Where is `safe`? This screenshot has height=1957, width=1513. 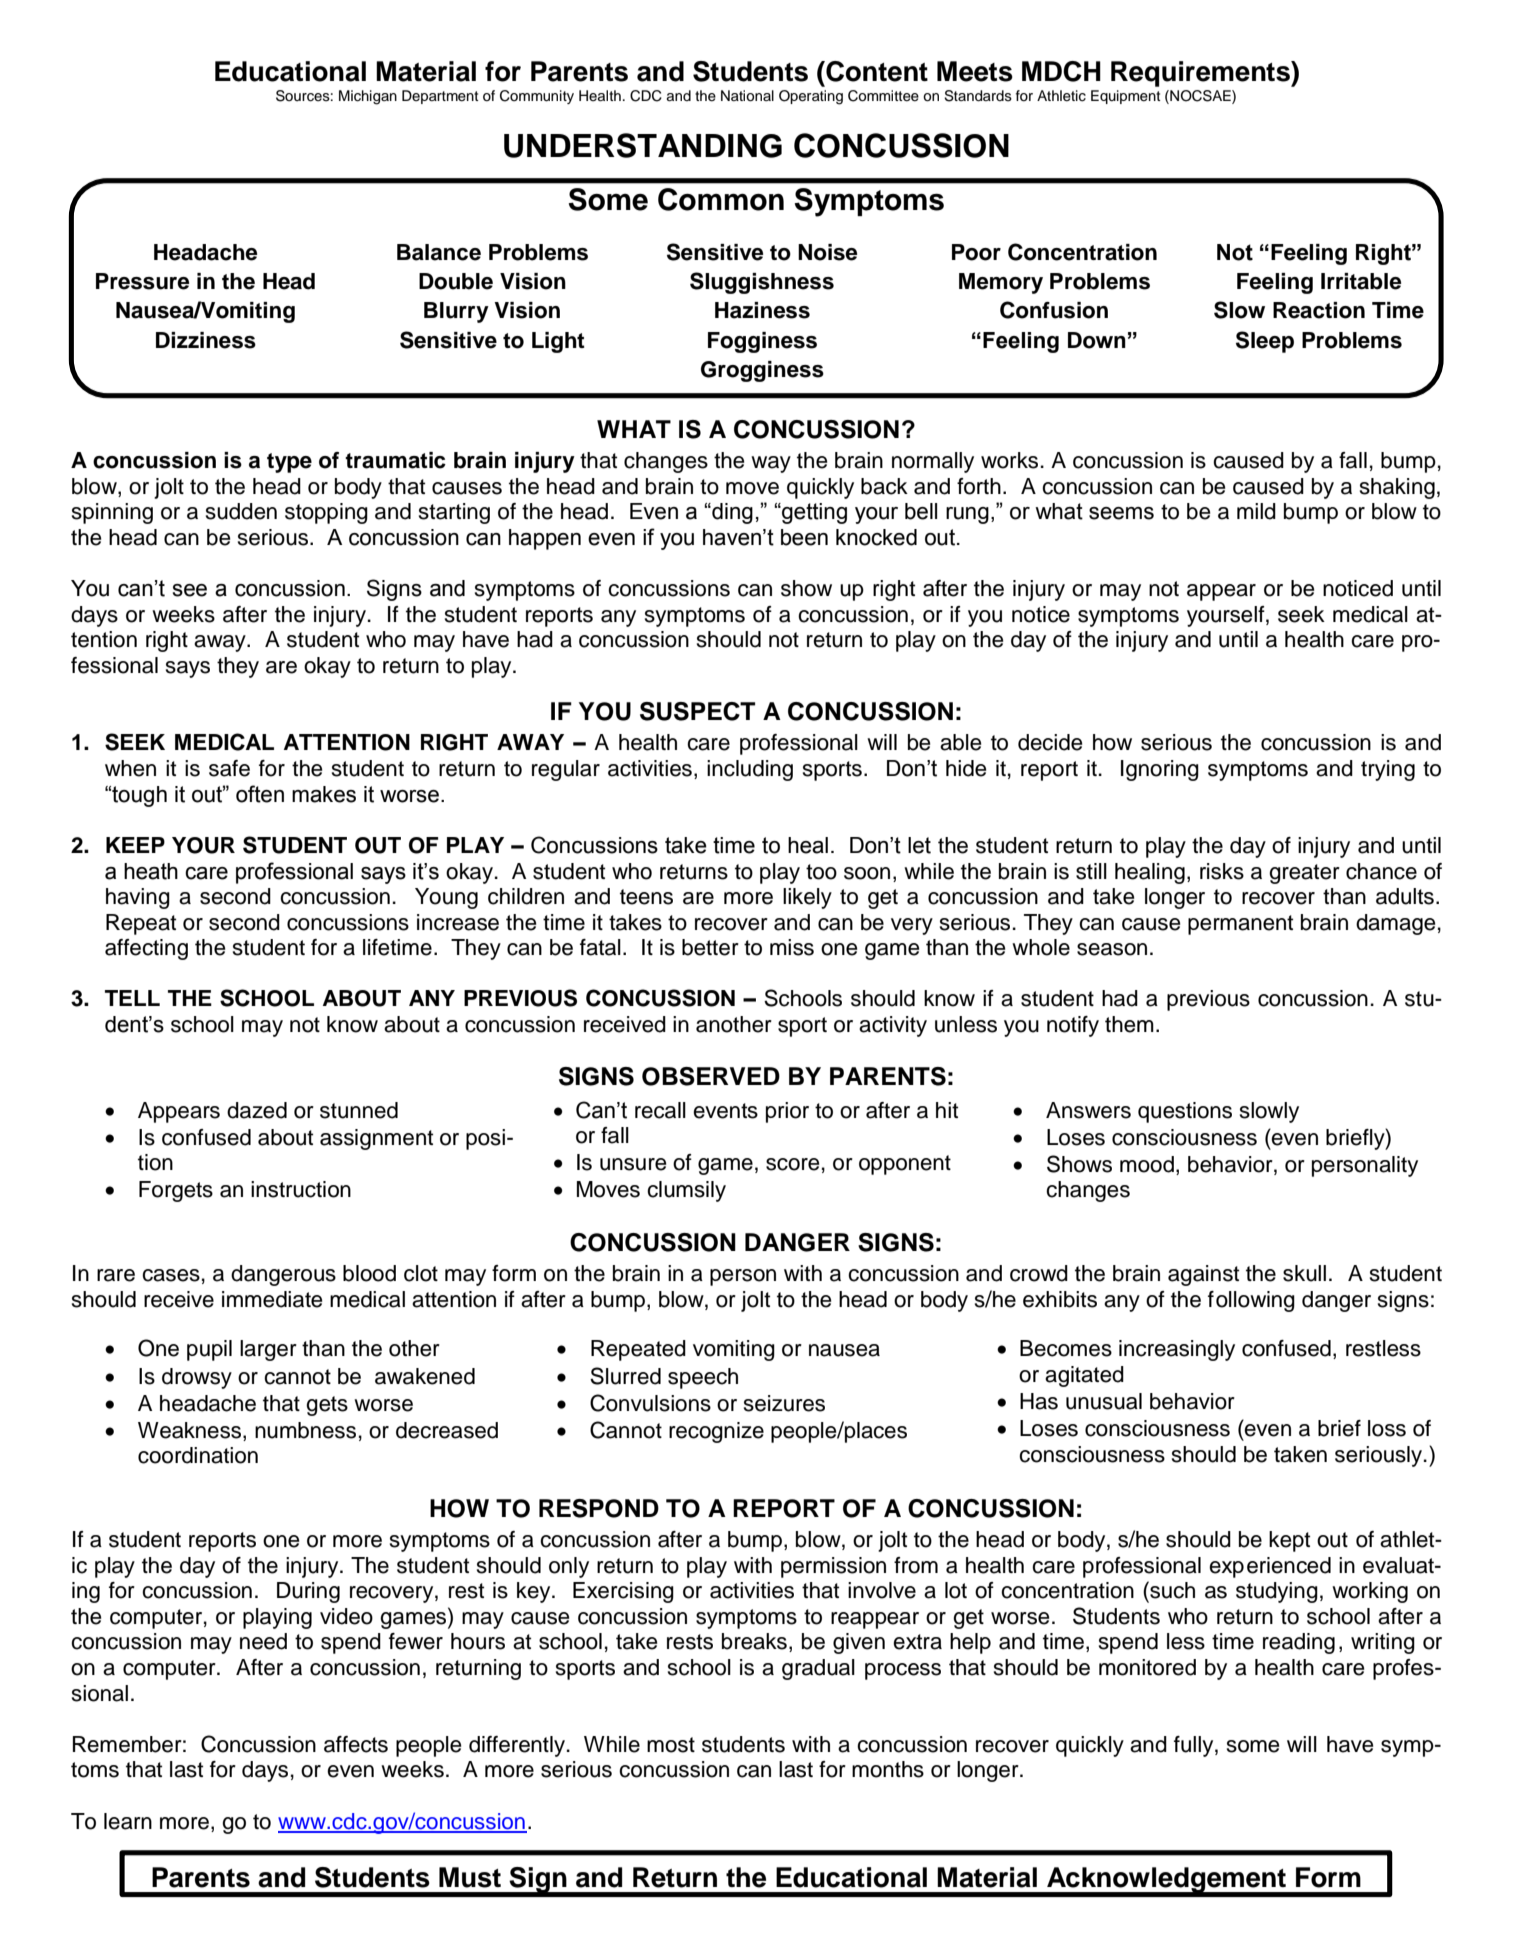
safe is located at coordinates (229, 768).
